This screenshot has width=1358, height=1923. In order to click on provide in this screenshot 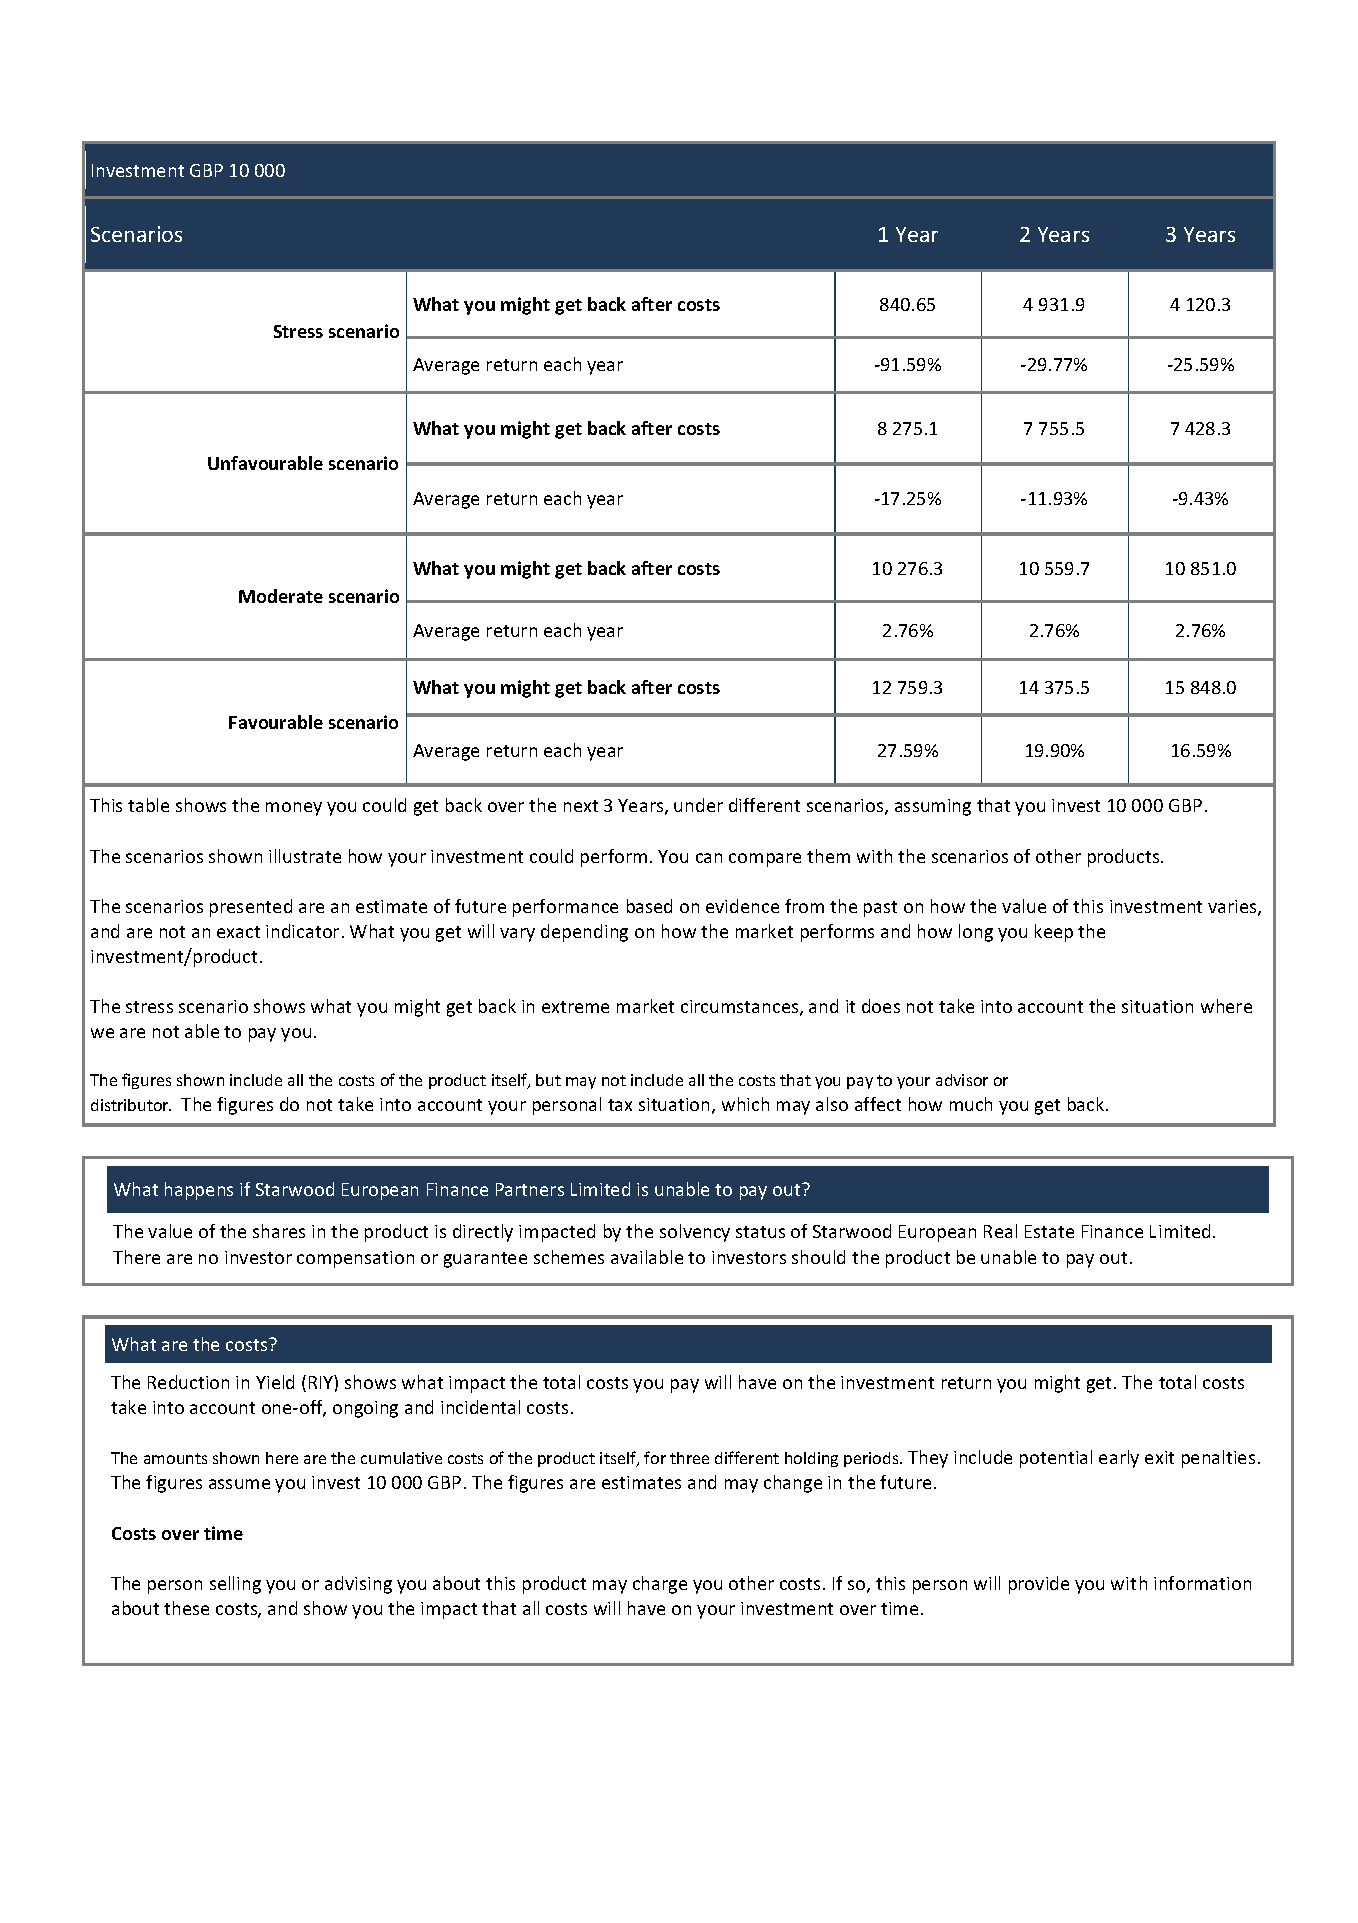, I will do `click(1039, 1585)`.
